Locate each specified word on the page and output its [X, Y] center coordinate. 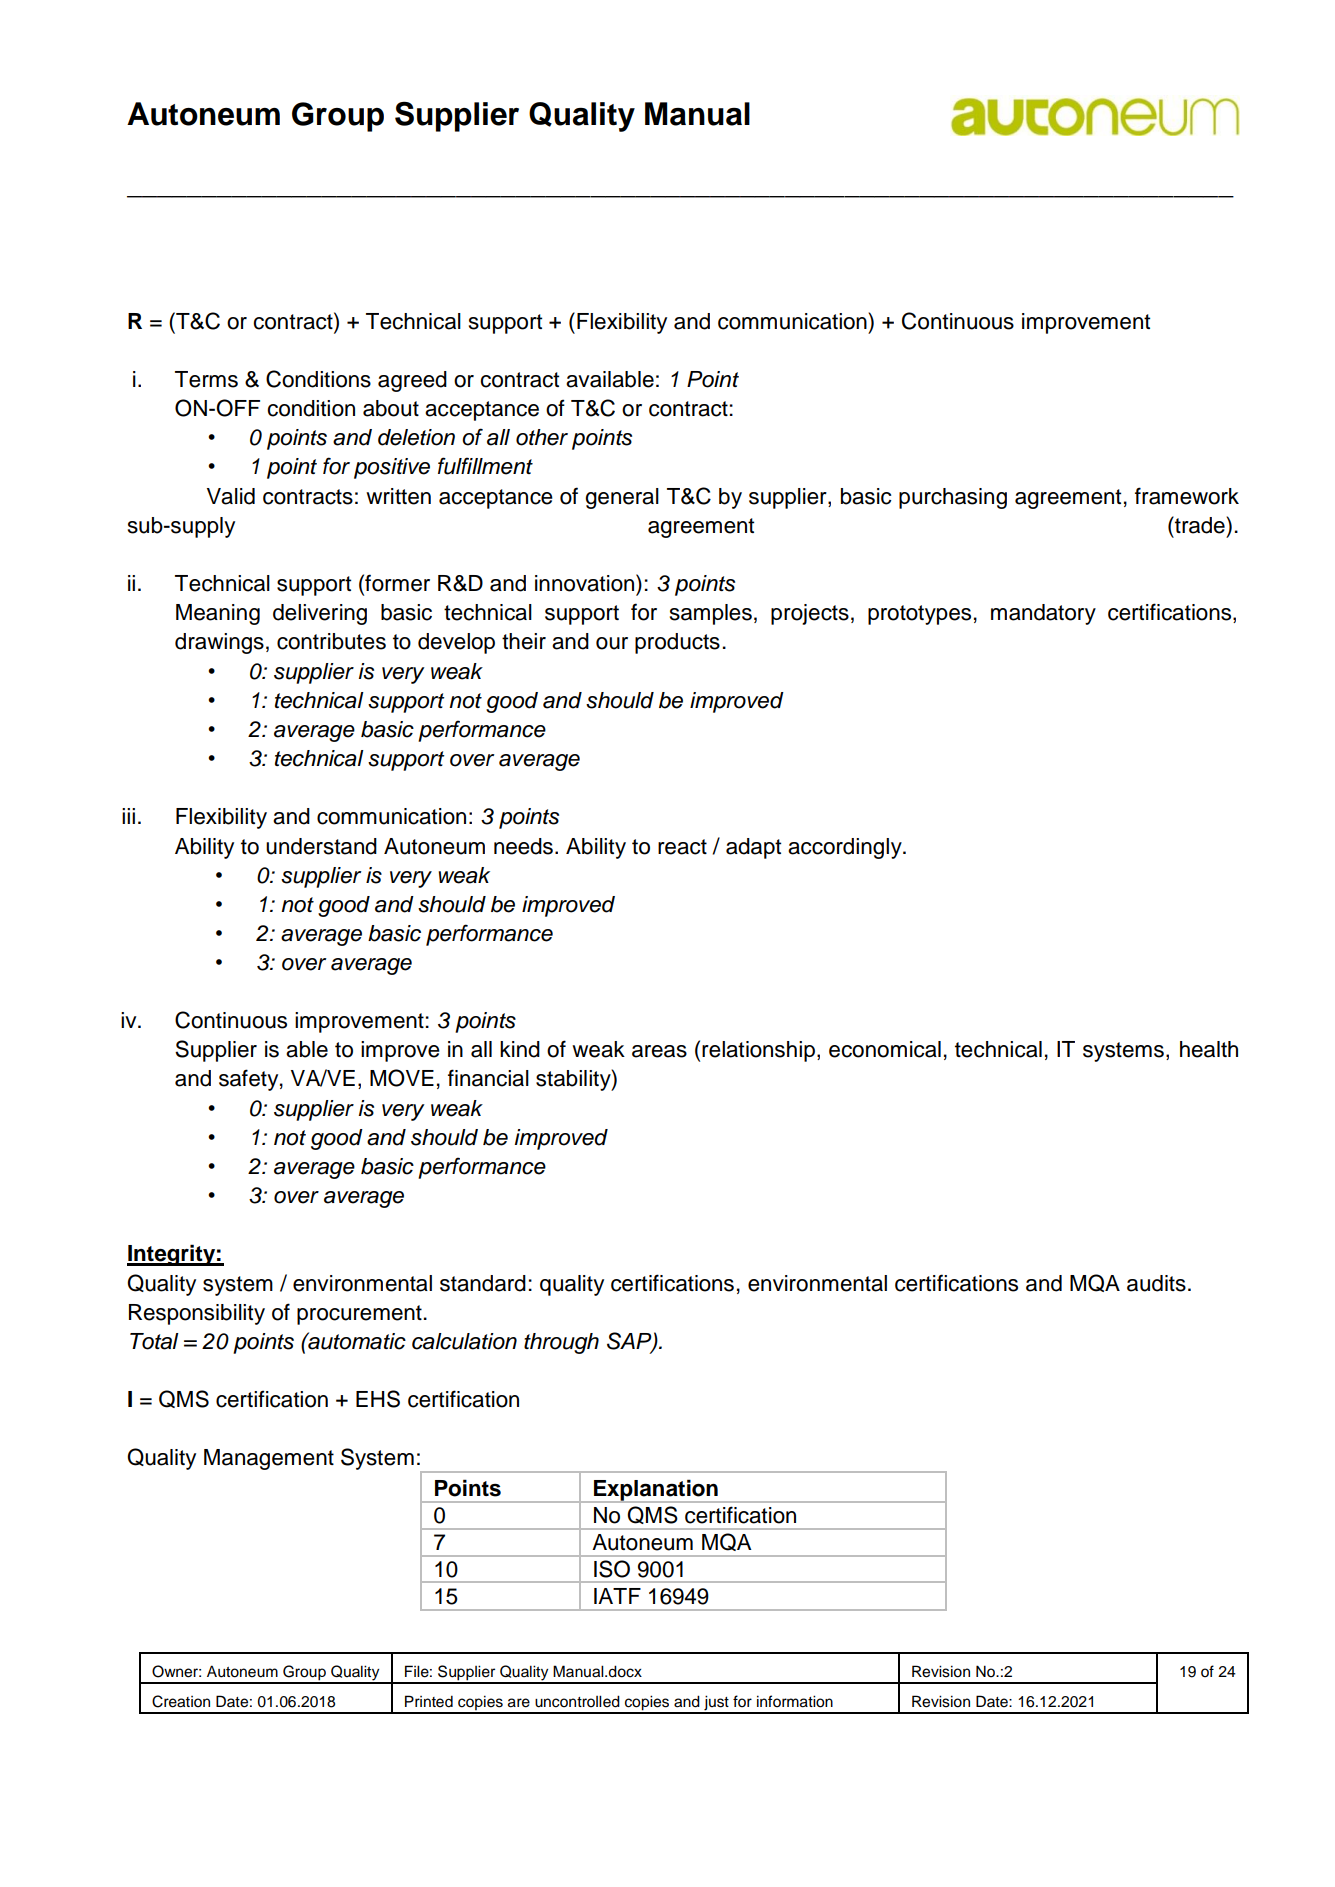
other [542, 437]
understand [321, 846]
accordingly [846, 848]
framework [1187, 496]
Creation [181, 1701]
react [682, 847]
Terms [206, 379]
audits [1156, 1283]
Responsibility [197, 1314]
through [561, 1343]
